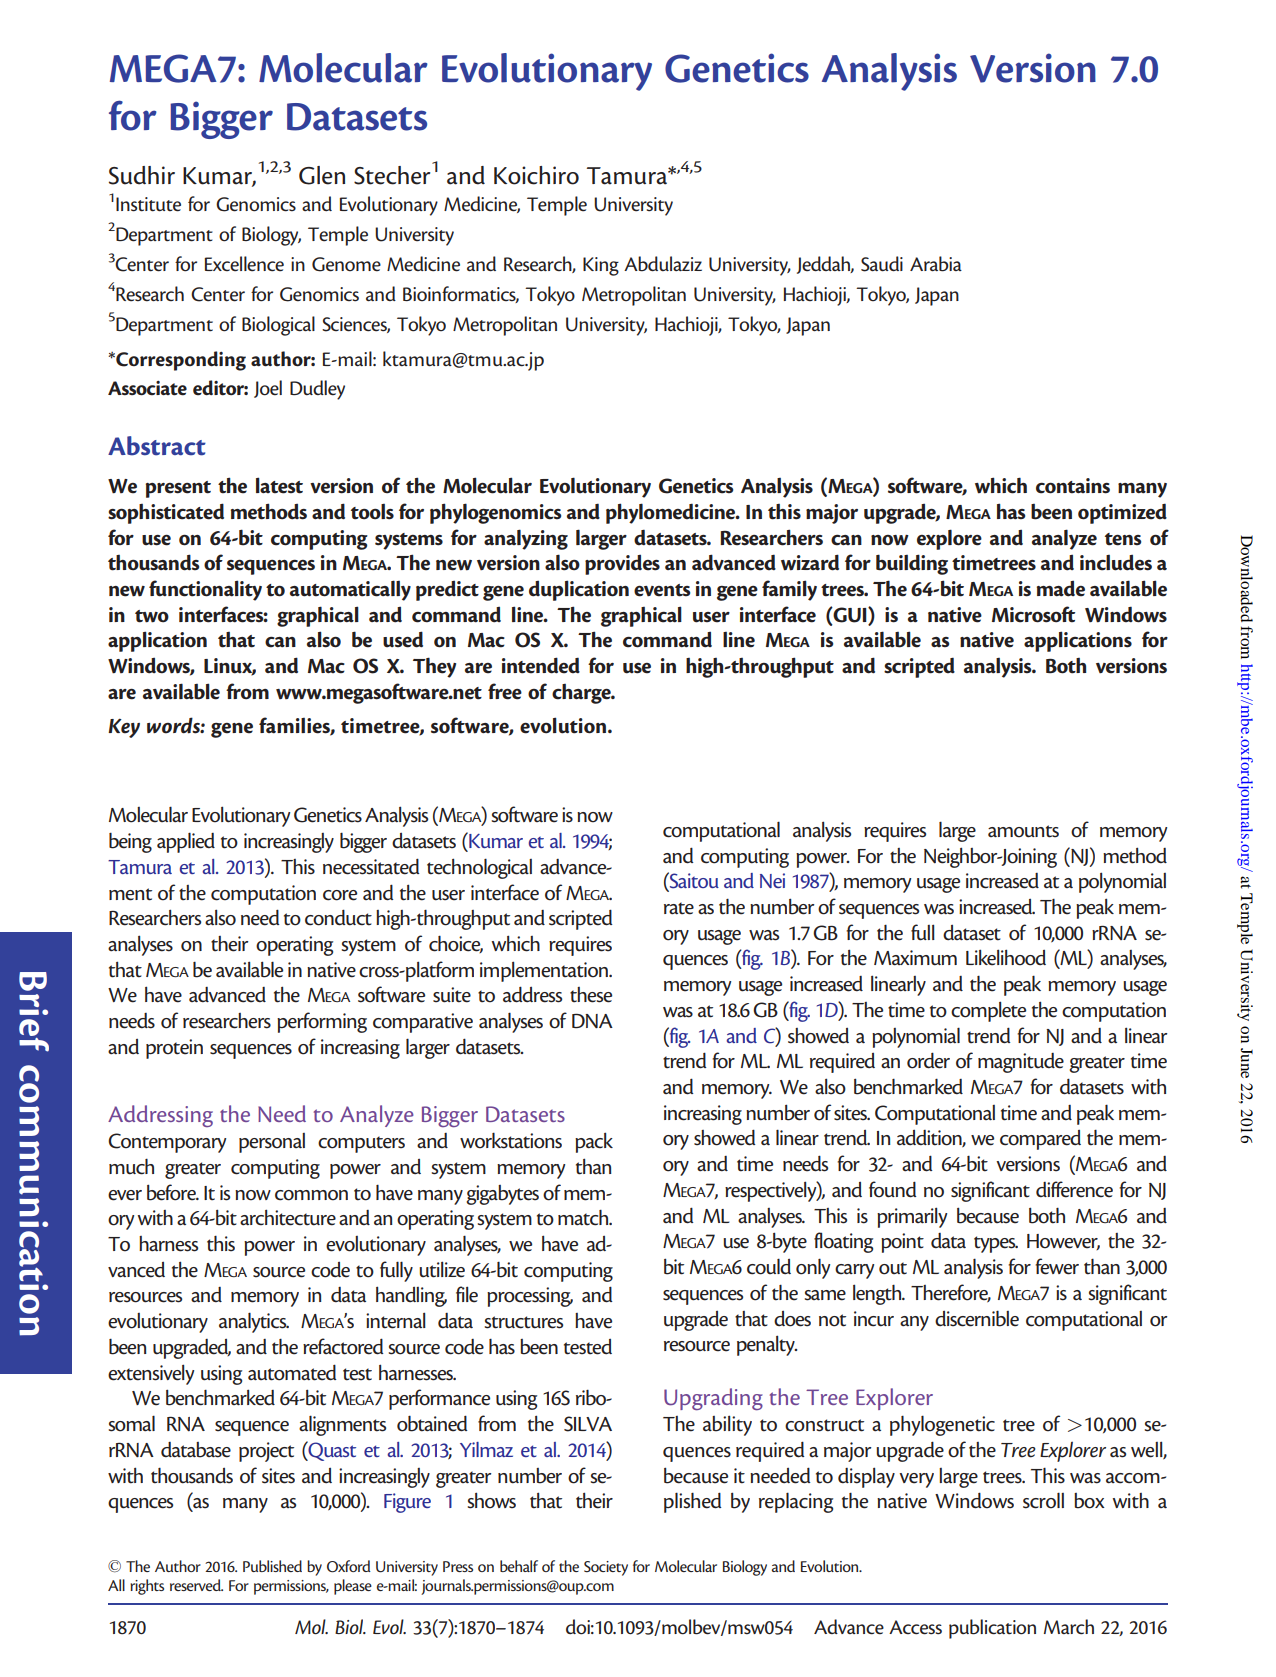 This screenshot has width=1276, height=1677. What do you see at coordinates (1060, 589) in the screenshot?
I see `made` at bounding box center [1060, 589].
